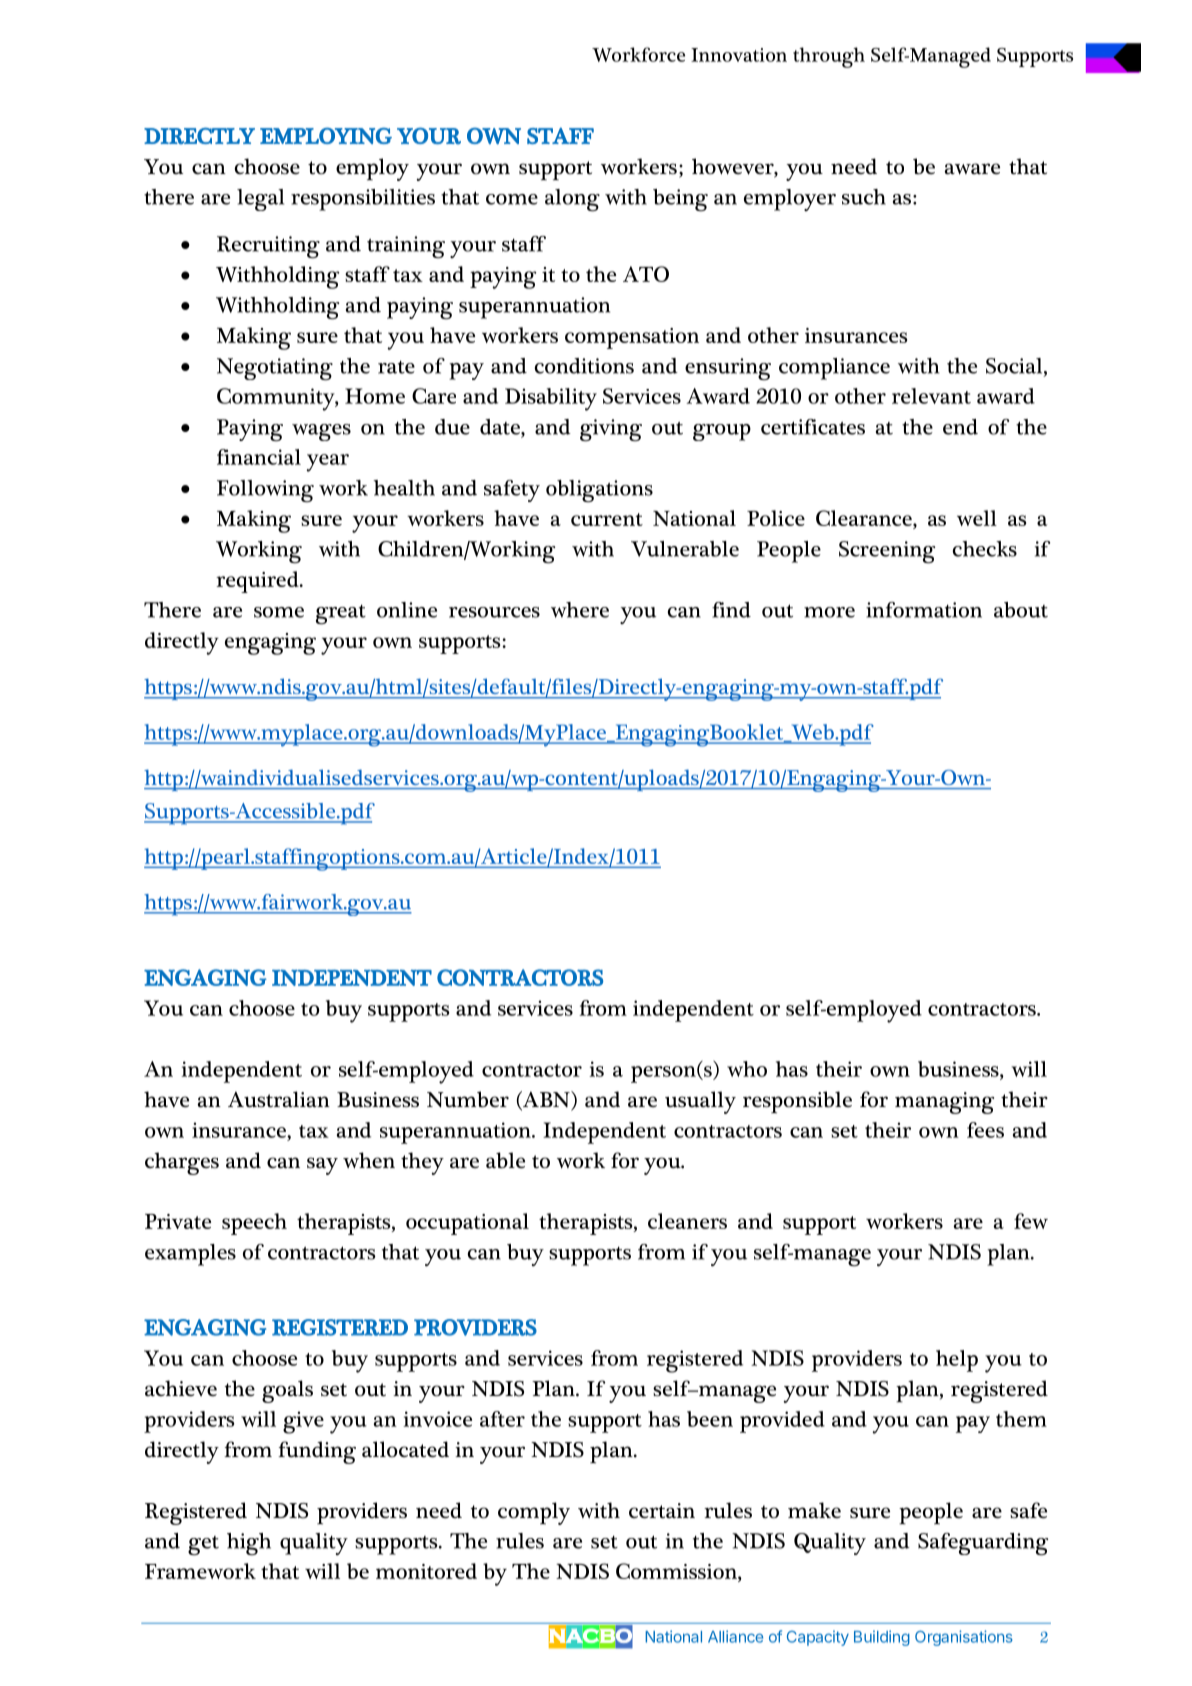 The image size is (1192, 1686). I want to click on obligations, so click(599, 491).
